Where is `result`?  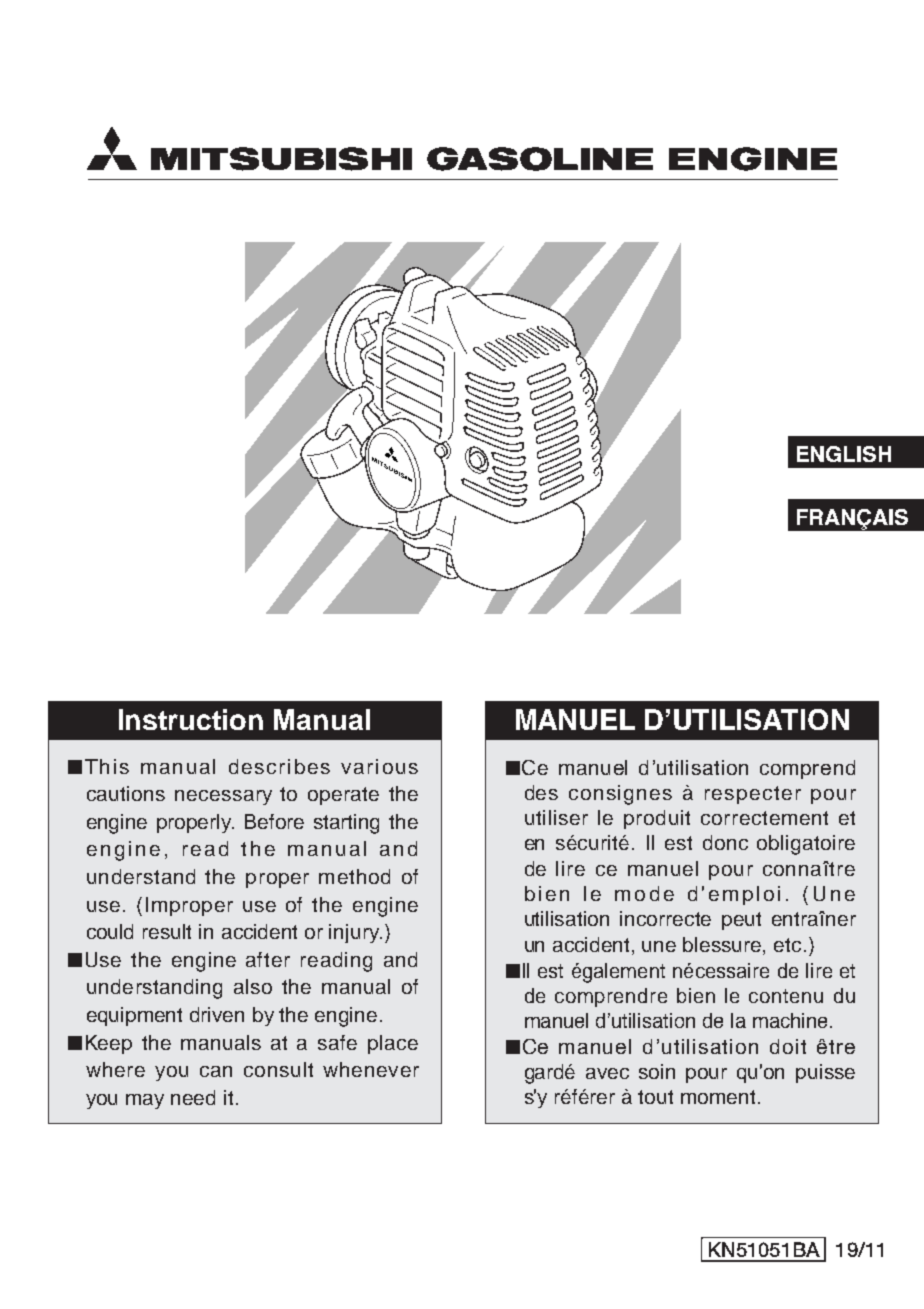
result is located at coordinates (167, 931).
